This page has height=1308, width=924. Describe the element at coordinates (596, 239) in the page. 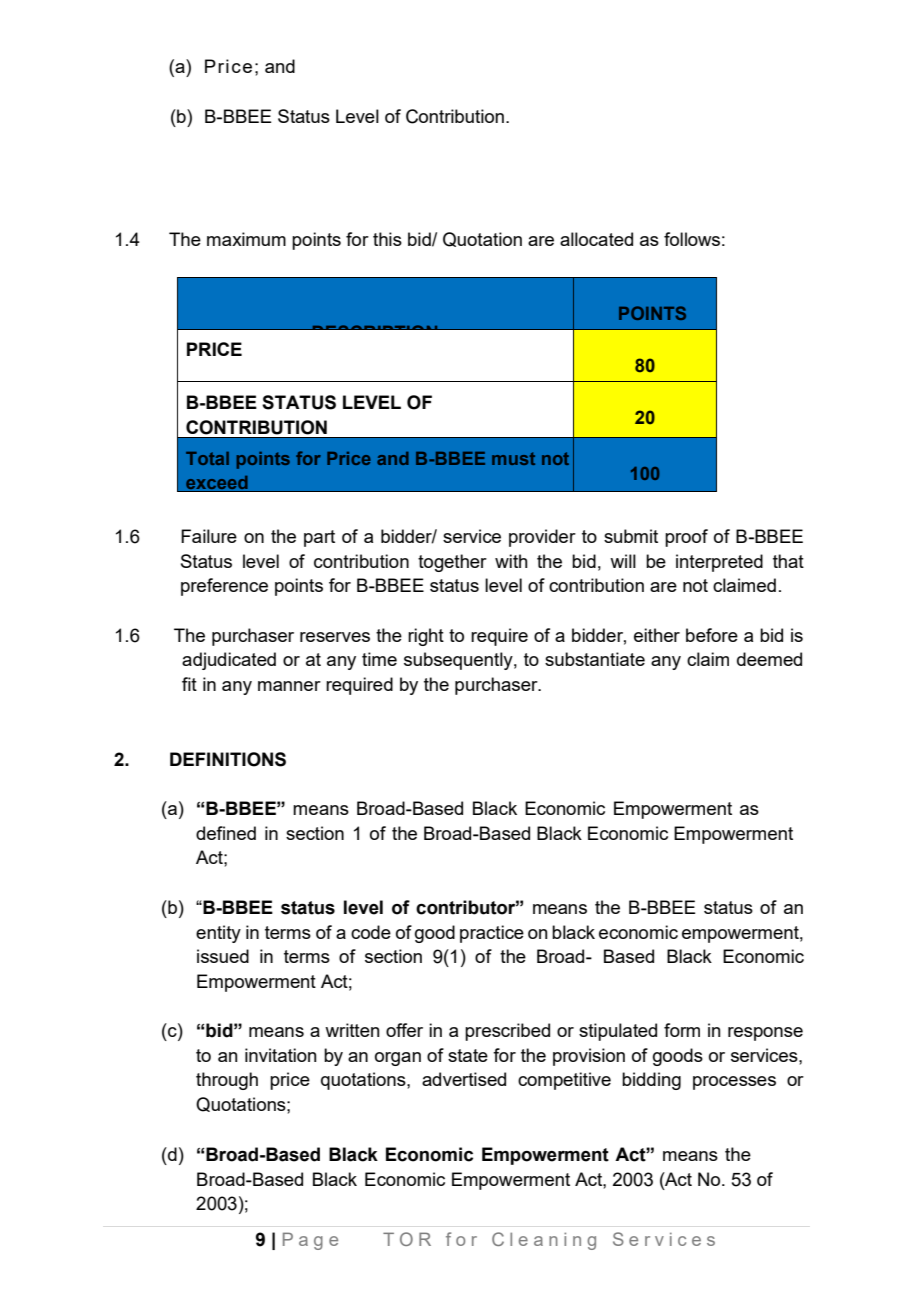

I see `allocated` at that location.
